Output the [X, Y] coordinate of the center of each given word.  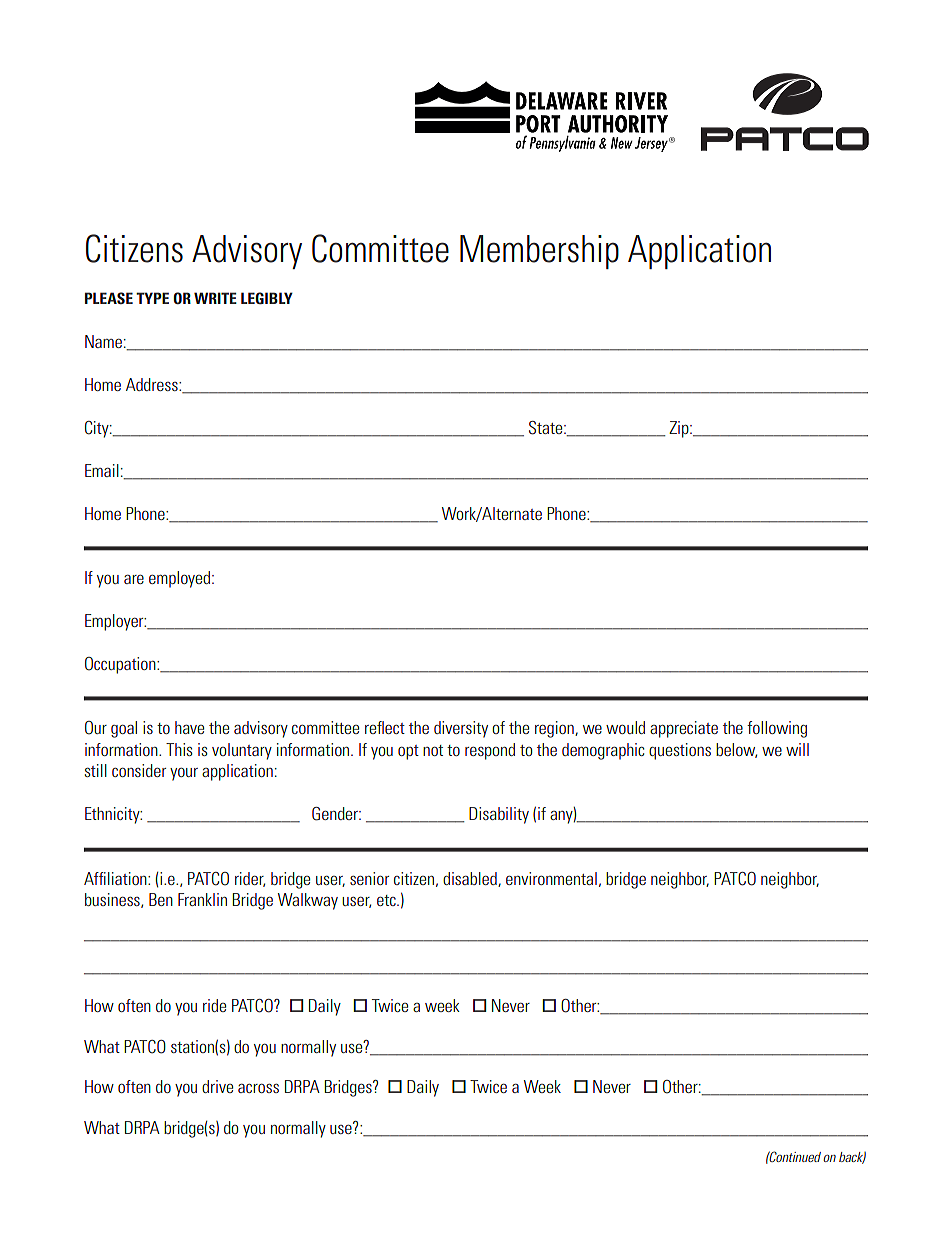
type [152, 298]
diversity [461, 729]
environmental [551, 878]
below [736, 750]
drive [217, 1086]
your [184, 774]
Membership [539, 252]
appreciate [684, 729]
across [258, 1088]
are [134, 579]
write [215, 298]
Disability [499, 815]
